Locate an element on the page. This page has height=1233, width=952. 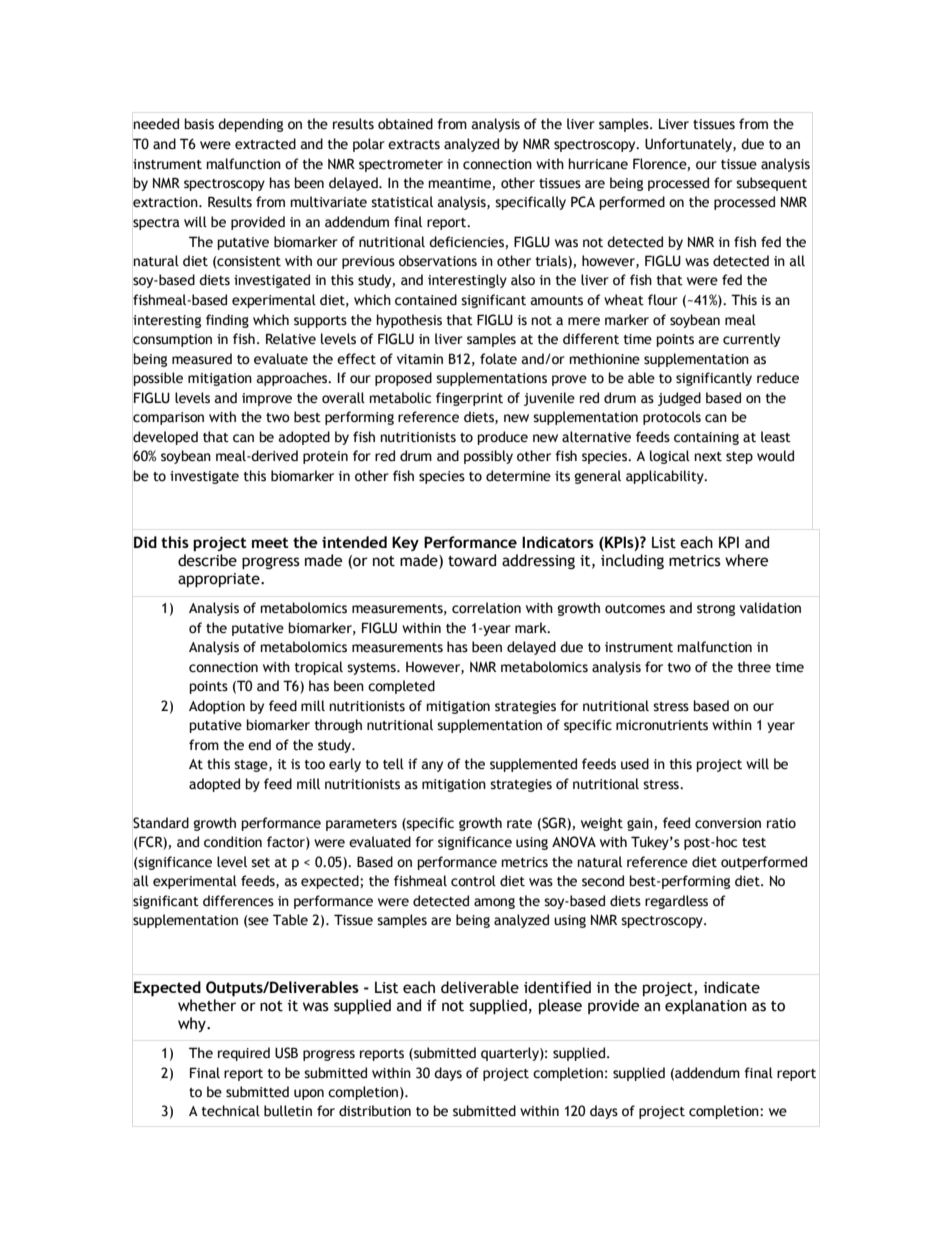
extracts is located at coordinates (414, 145).
